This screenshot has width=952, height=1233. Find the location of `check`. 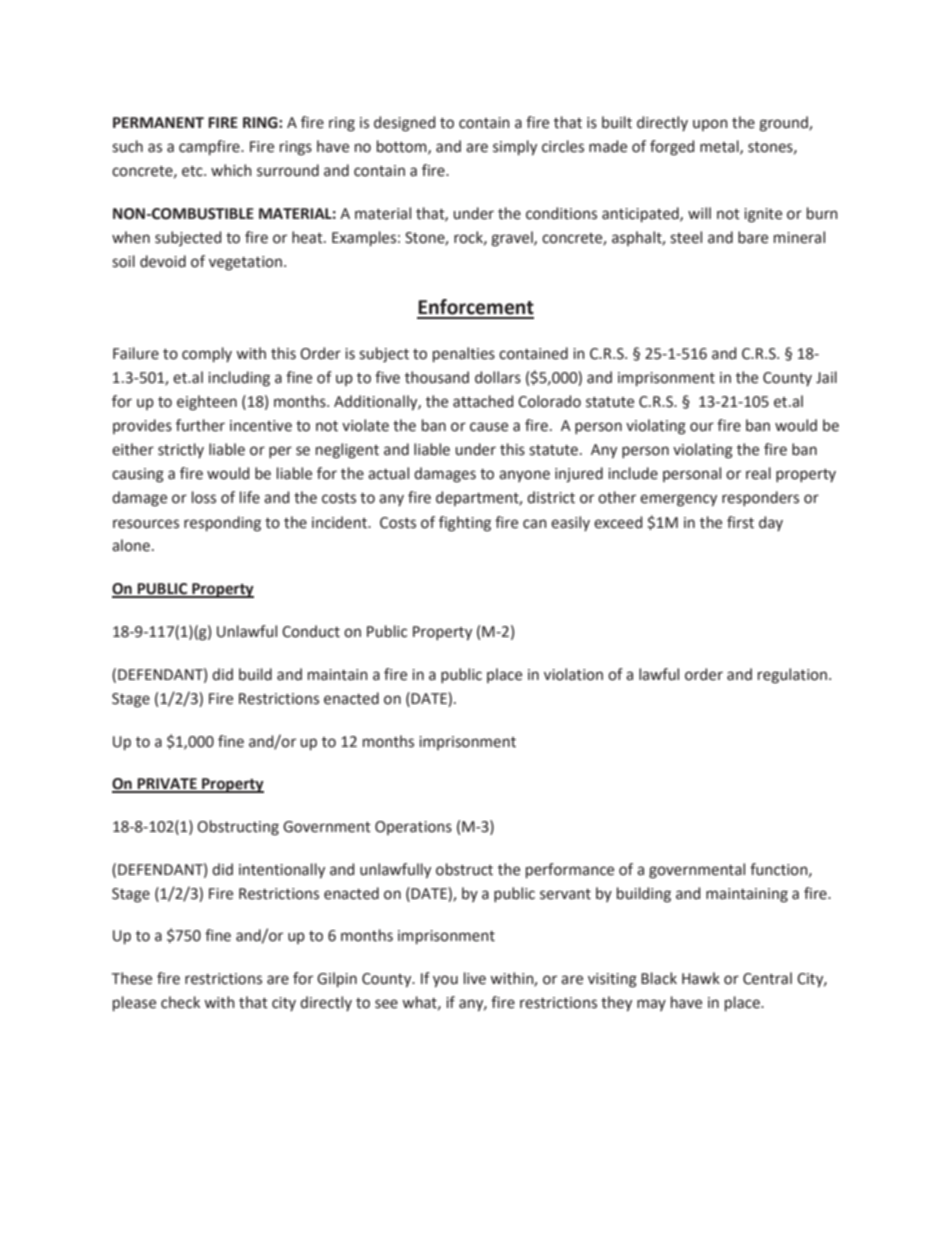

check is located at coordinates (180, 1002).
